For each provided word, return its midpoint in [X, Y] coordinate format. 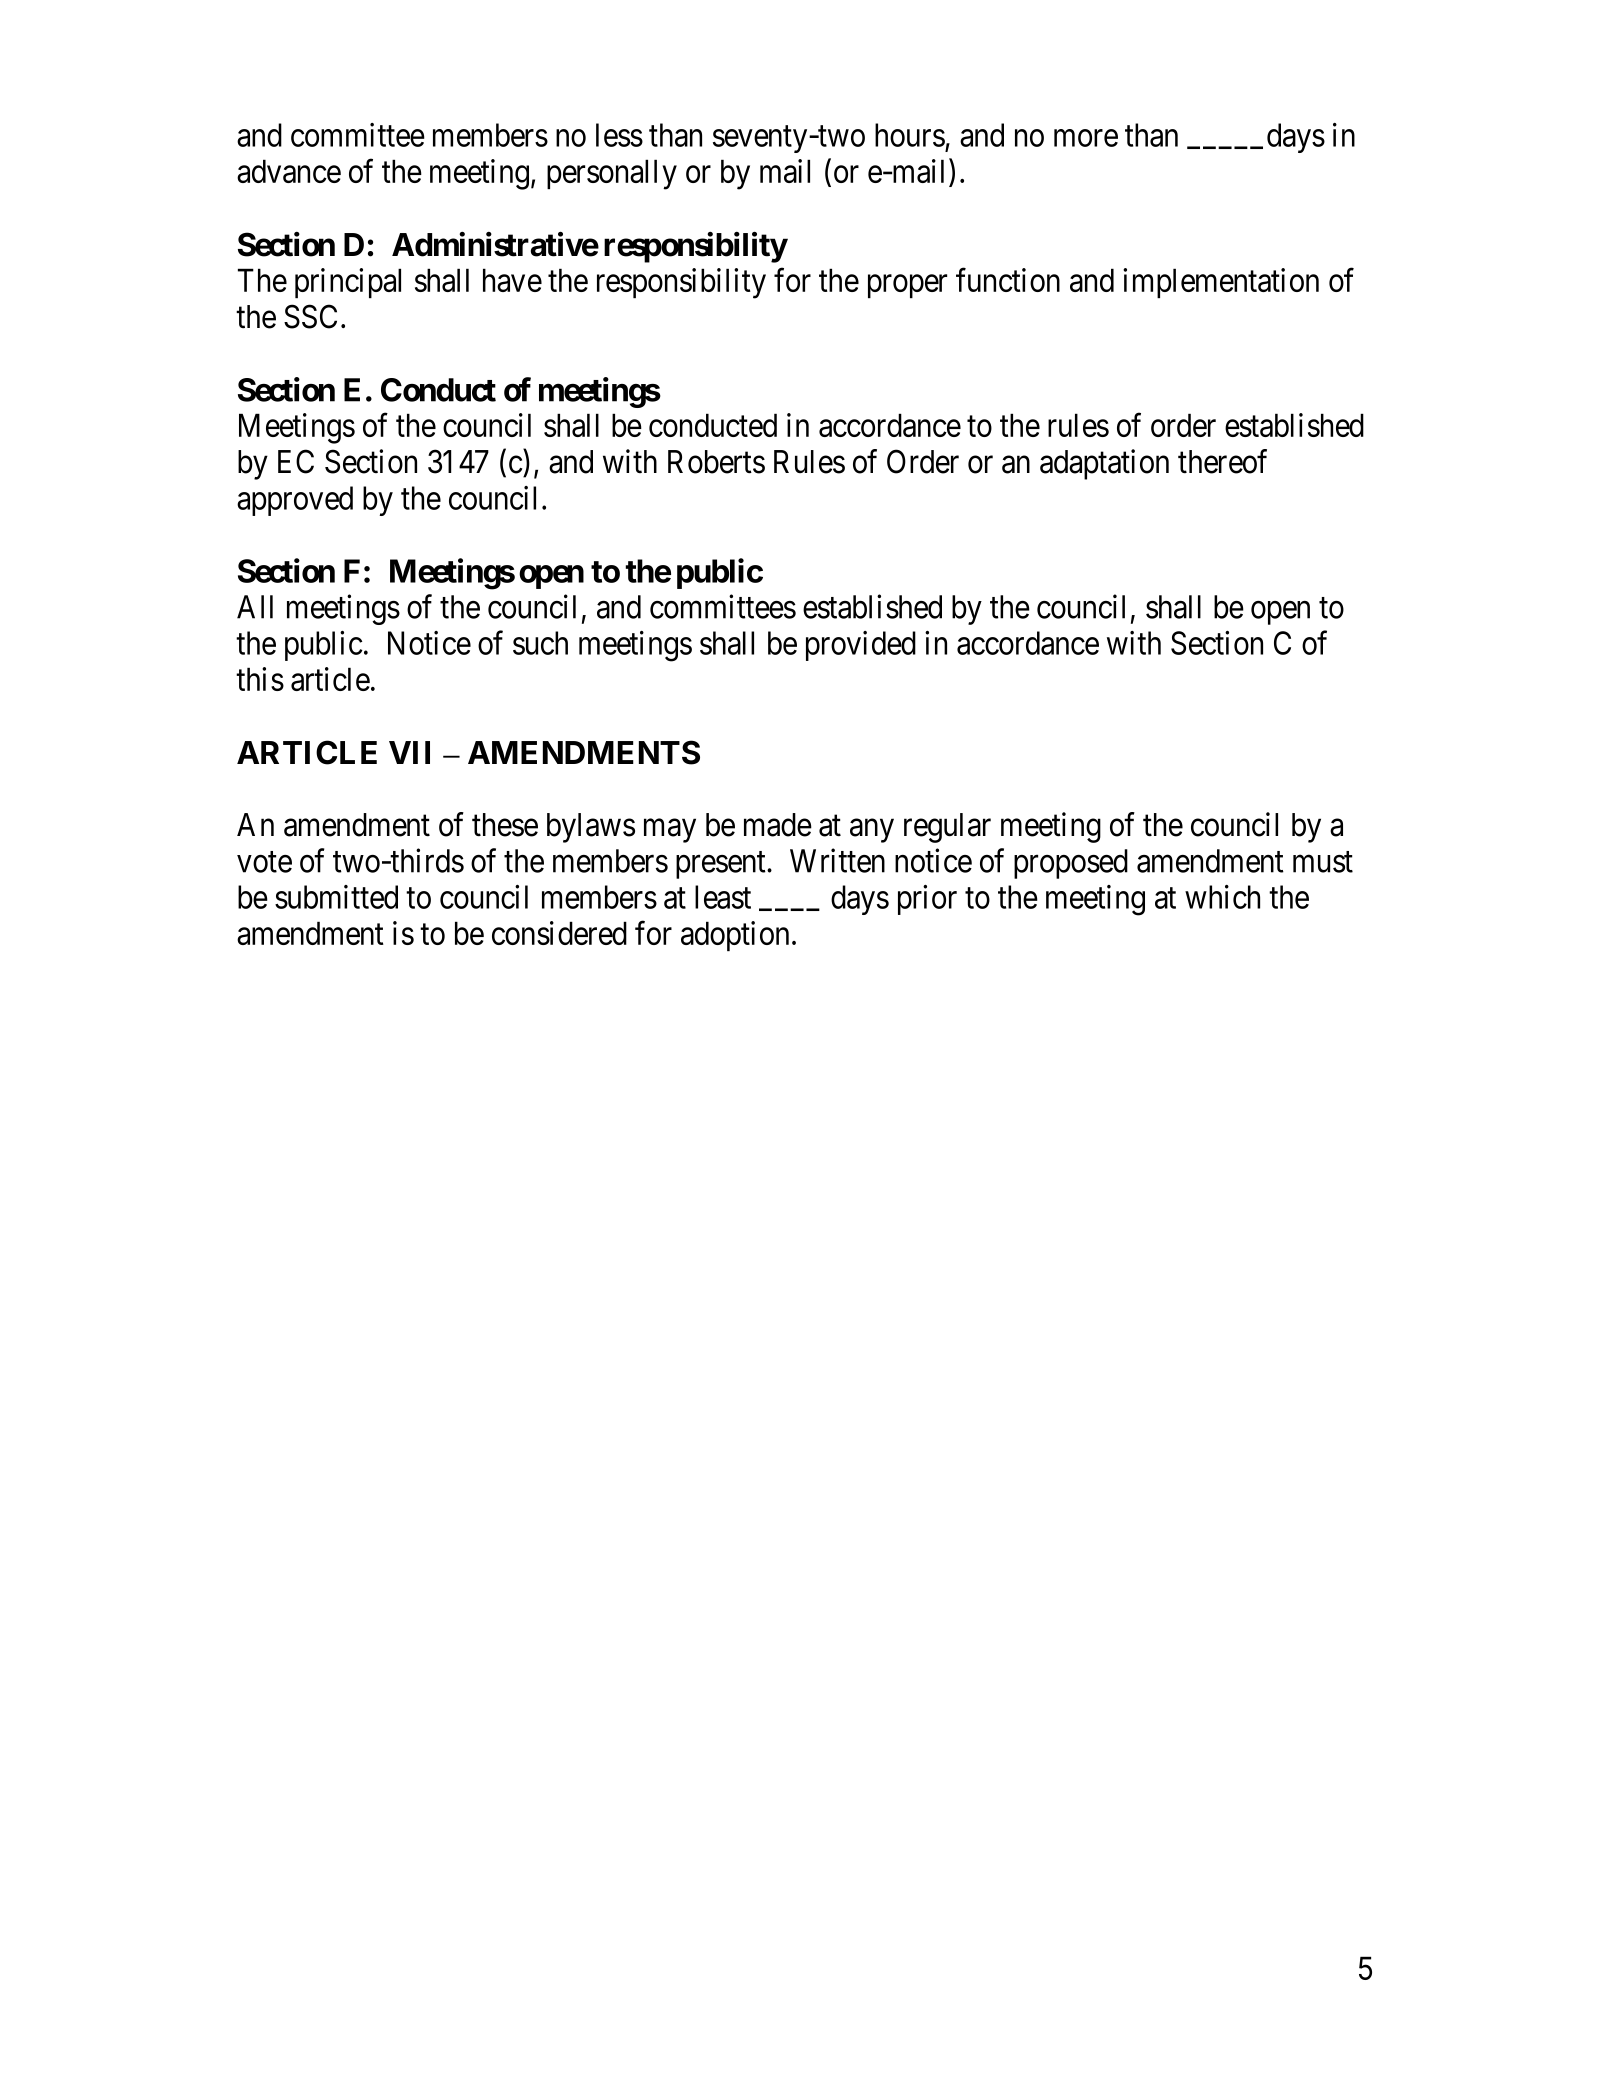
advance [289, 171]
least [723, 897]
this [260, 679]
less [619, 135]
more [1086, 138]
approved [295, 501]
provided [861, 646]
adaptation [1104, 464]
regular [947, 828]
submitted [336, 897]
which [1222, 897]
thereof [1222, 461]
